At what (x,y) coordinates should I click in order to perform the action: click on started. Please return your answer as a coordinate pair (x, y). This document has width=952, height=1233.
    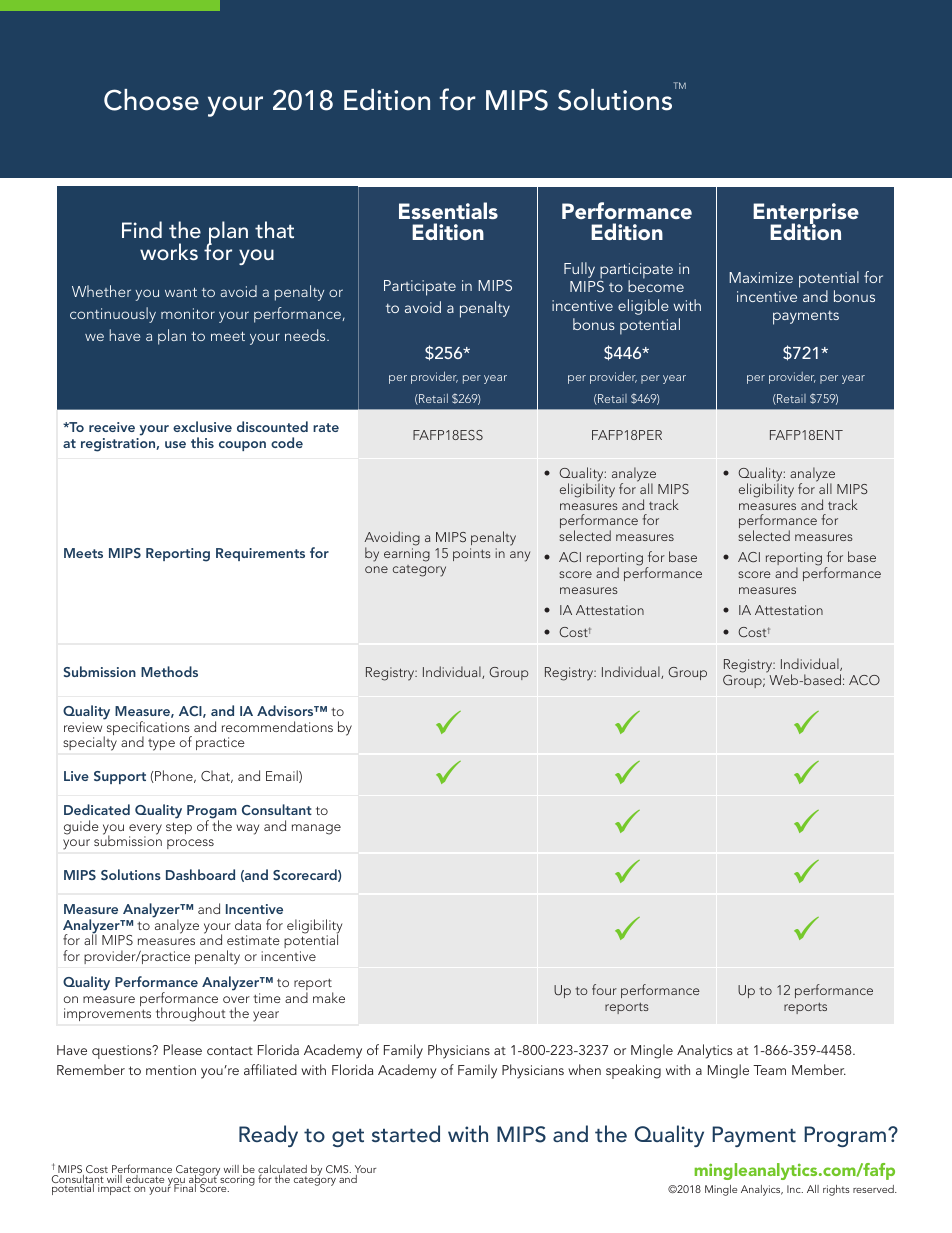
    Looking at the image, I should click on (406, 1133).
